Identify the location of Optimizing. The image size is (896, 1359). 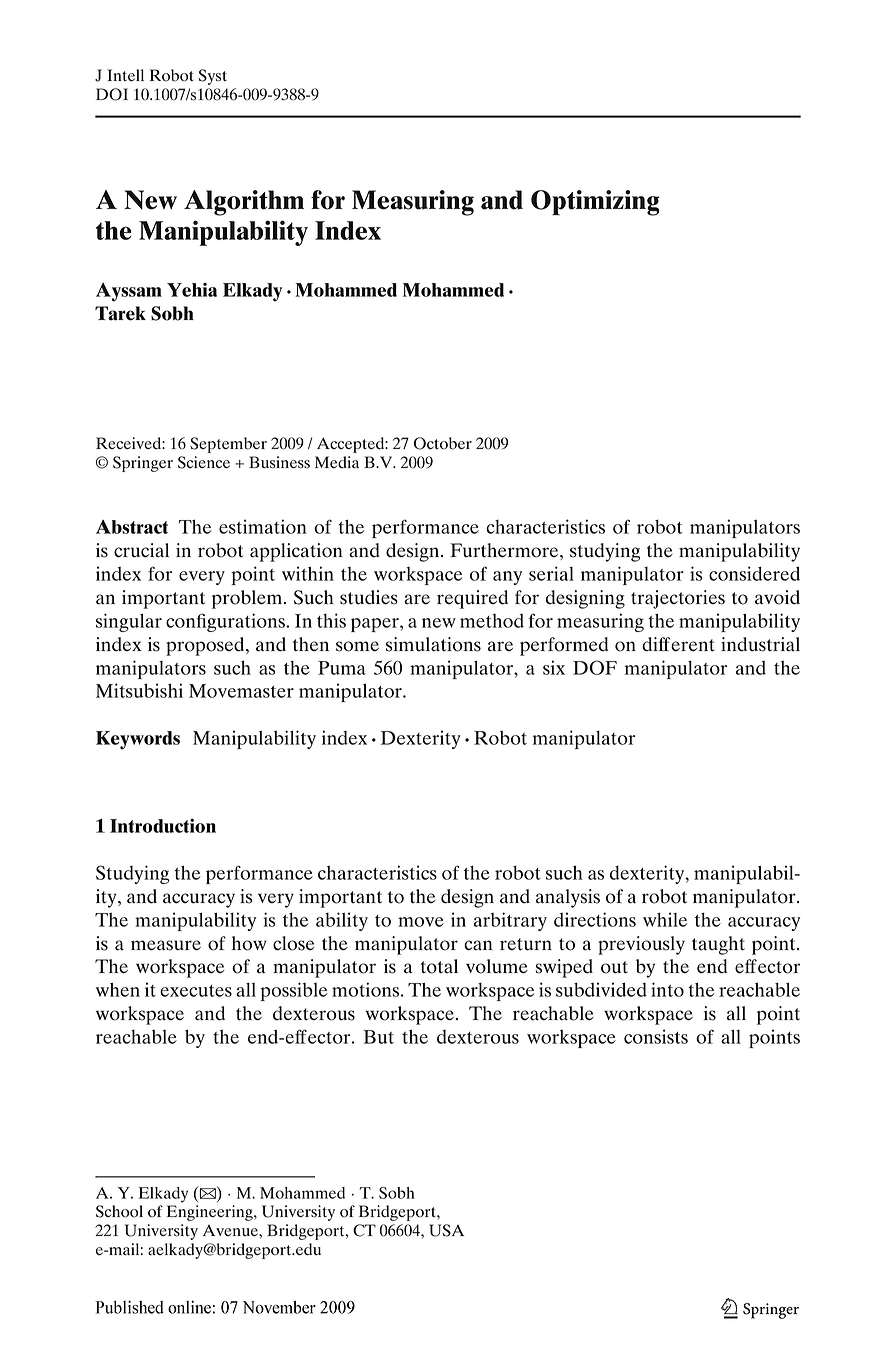
(595, 203).
